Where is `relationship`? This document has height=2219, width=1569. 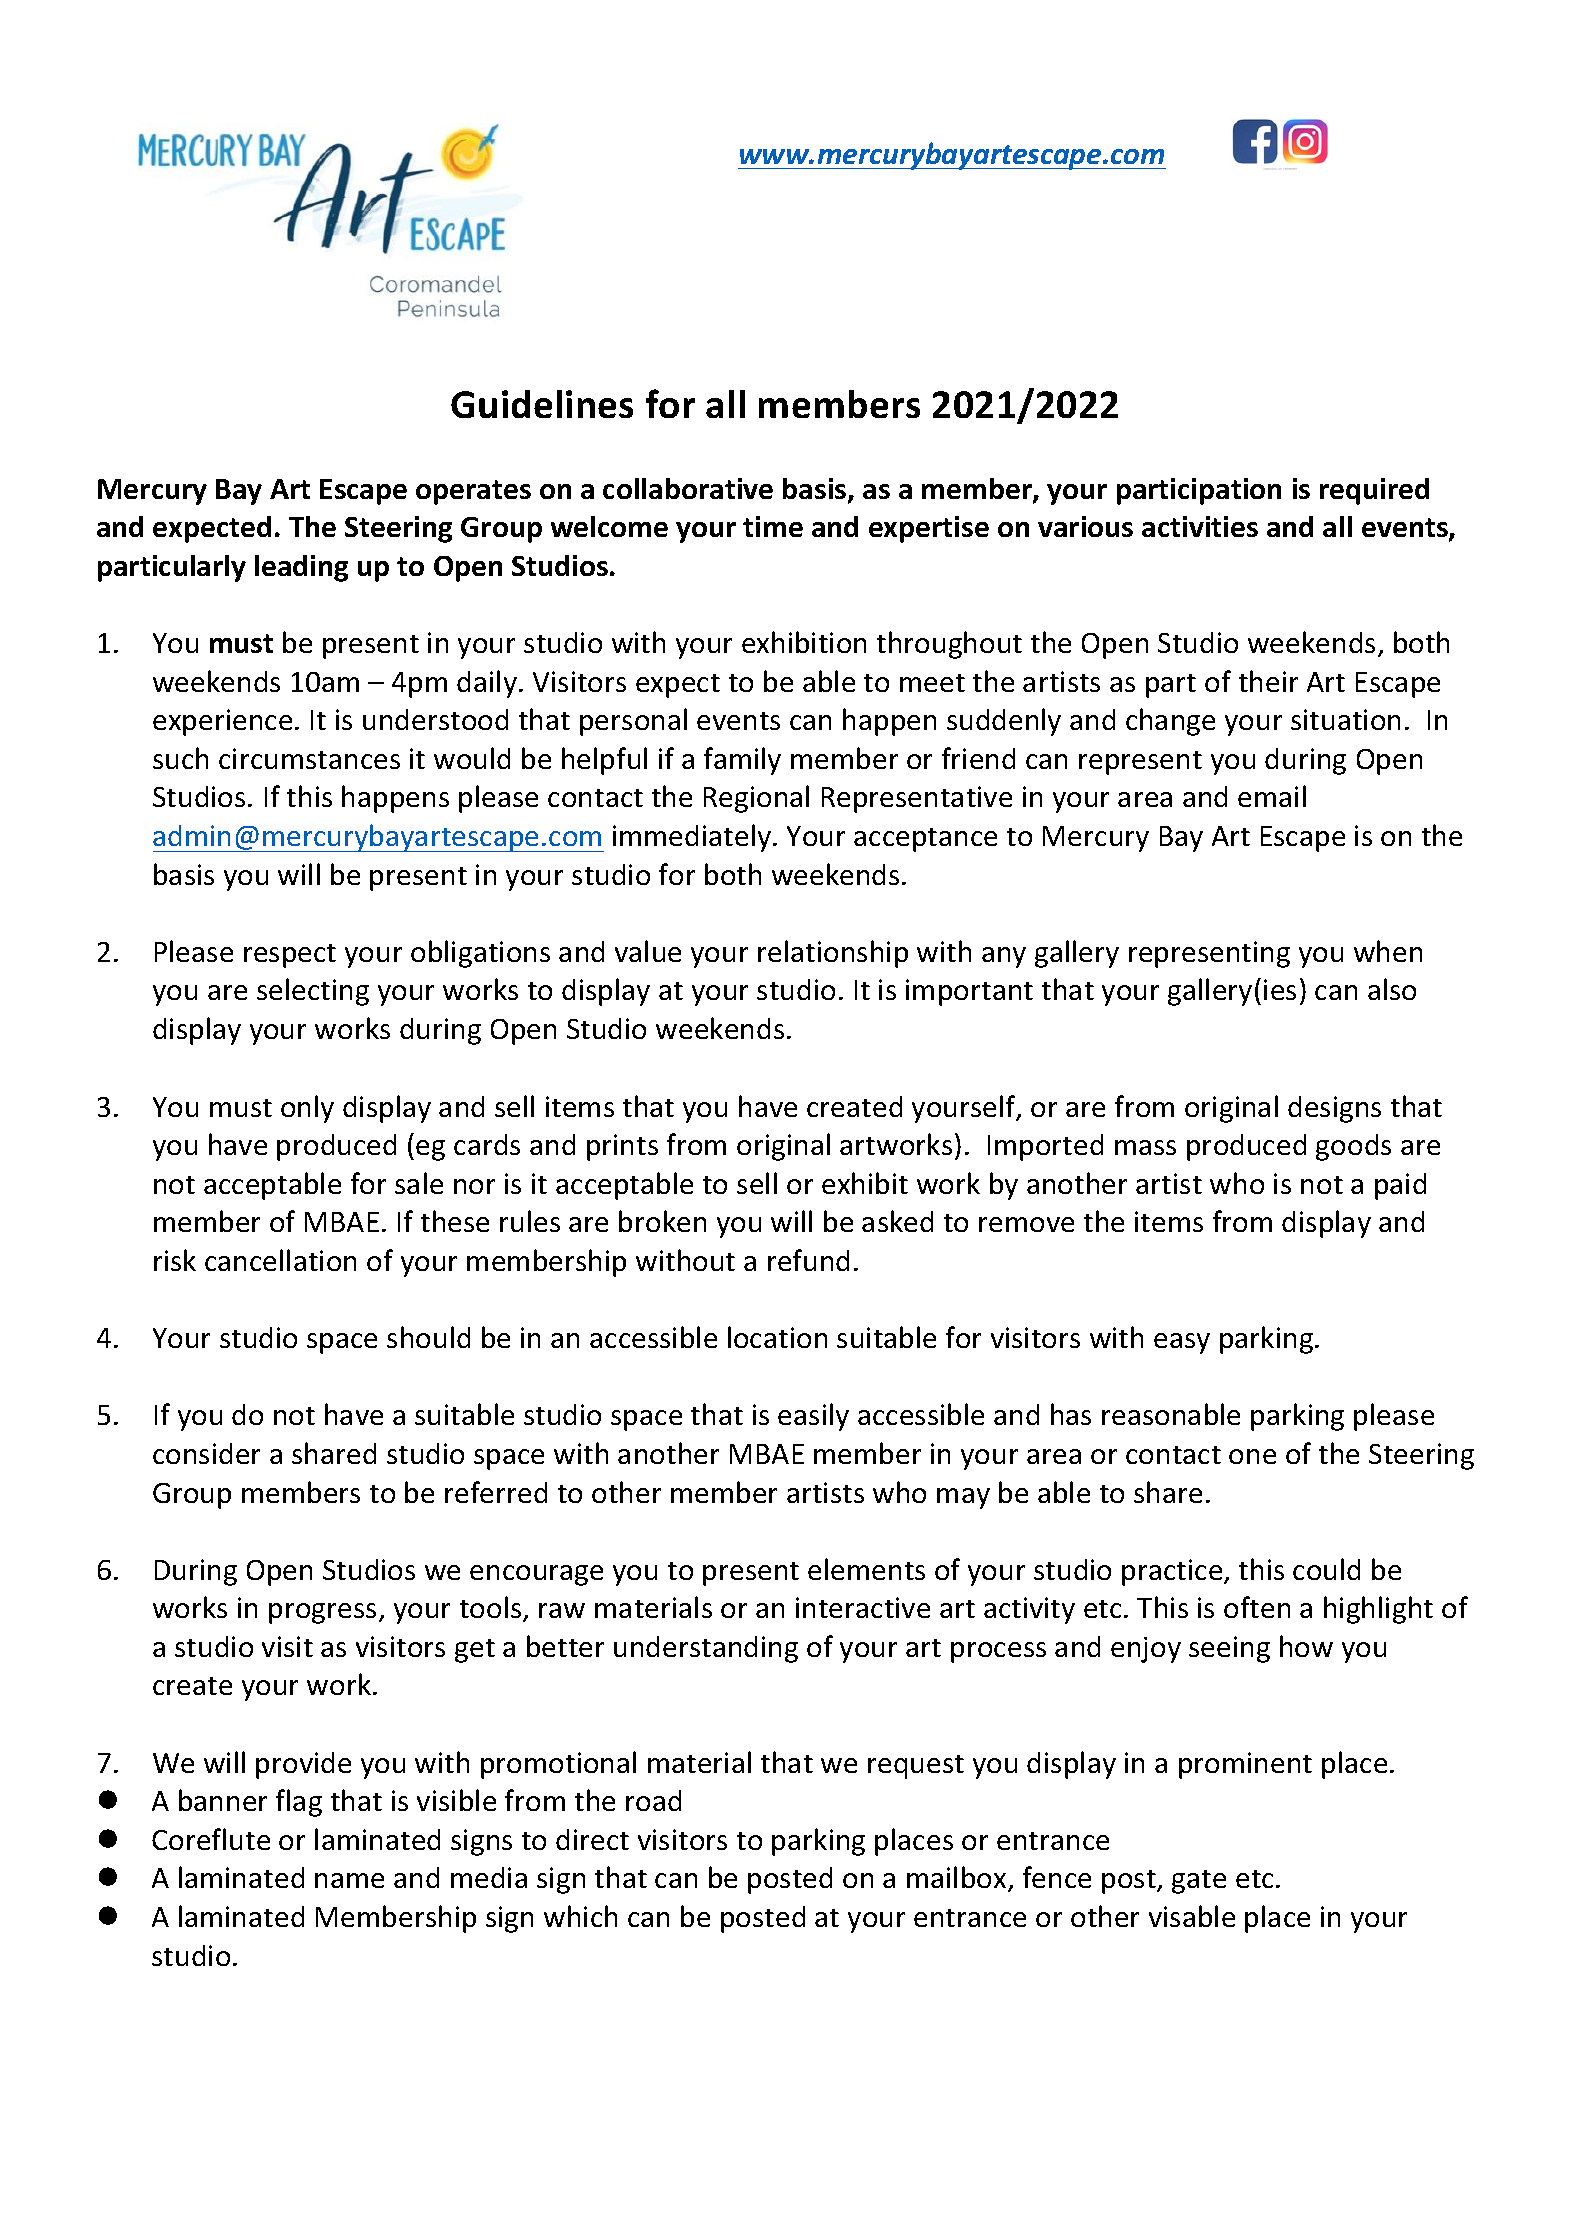
relationship is located at coordinates (833, 954).
